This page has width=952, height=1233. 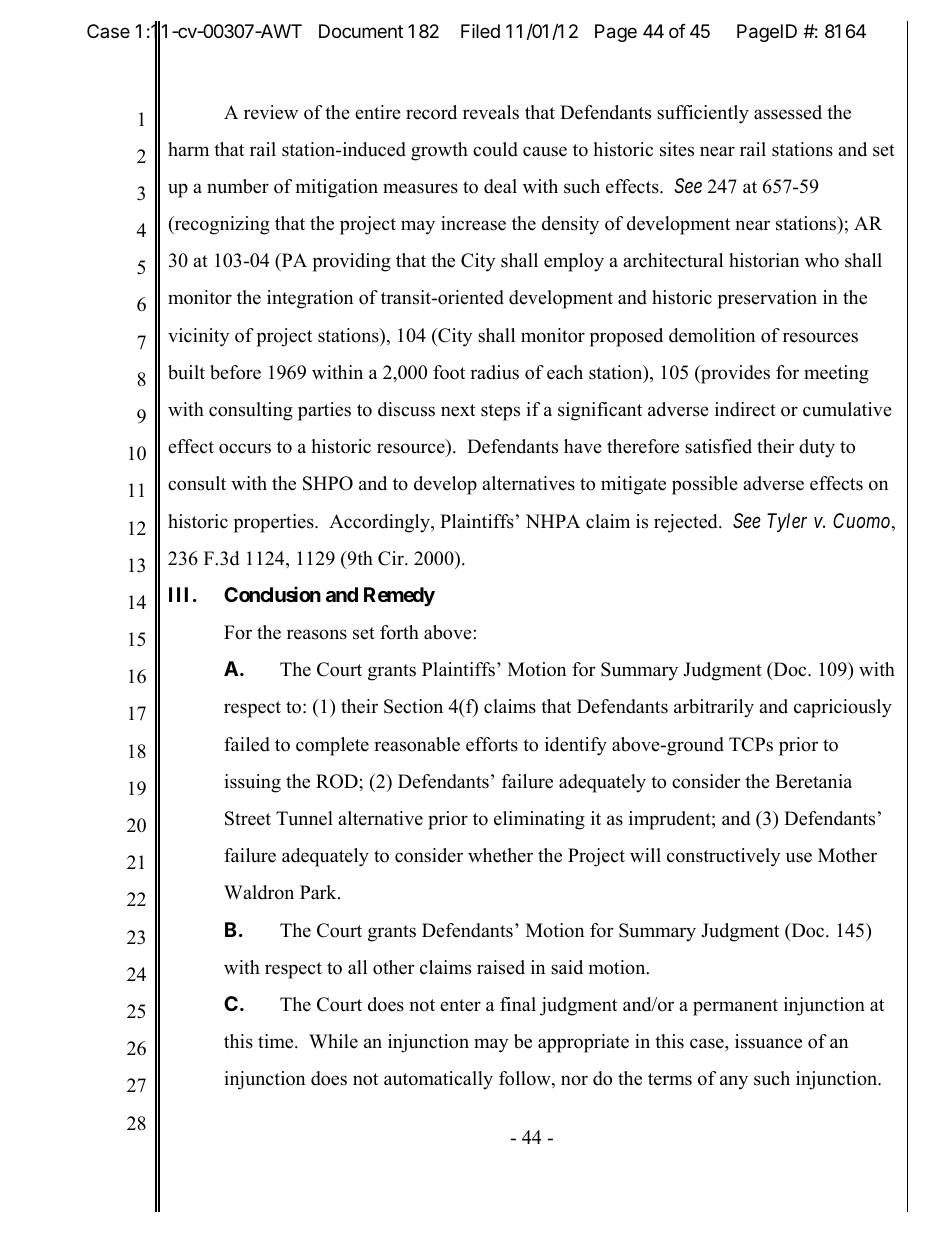 What do you see at coordinates (480, 31) in the page?
I see `Filed` at bounding box center [480, 31].
